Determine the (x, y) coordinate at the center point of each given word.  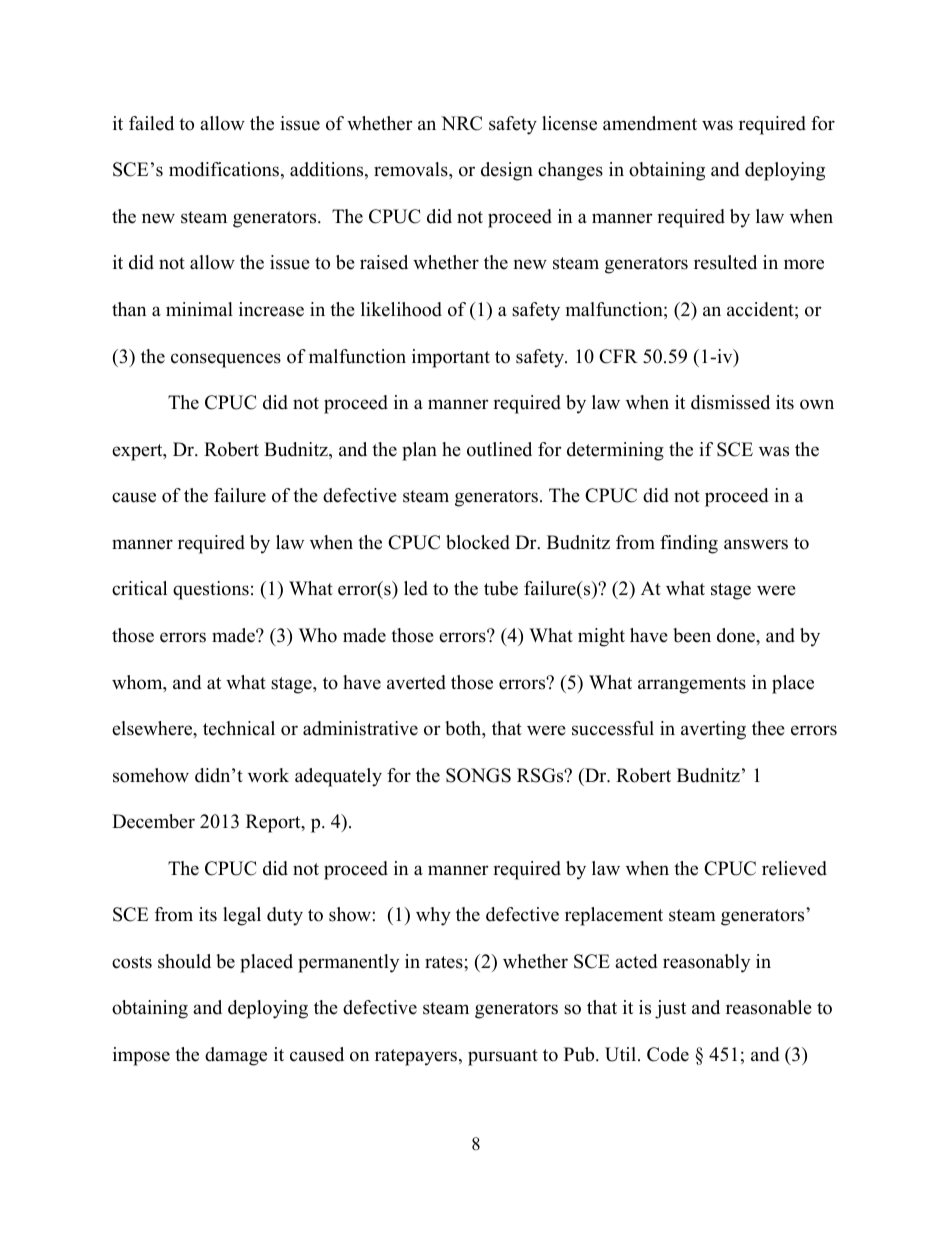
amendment (650, 123)
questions (211, 590)
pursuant (503, 1057)
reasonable (769, 1007)
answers (756, 544)
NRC (461, 123)
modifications (225, 170)
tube (501, 588)
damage (236, 1056)
